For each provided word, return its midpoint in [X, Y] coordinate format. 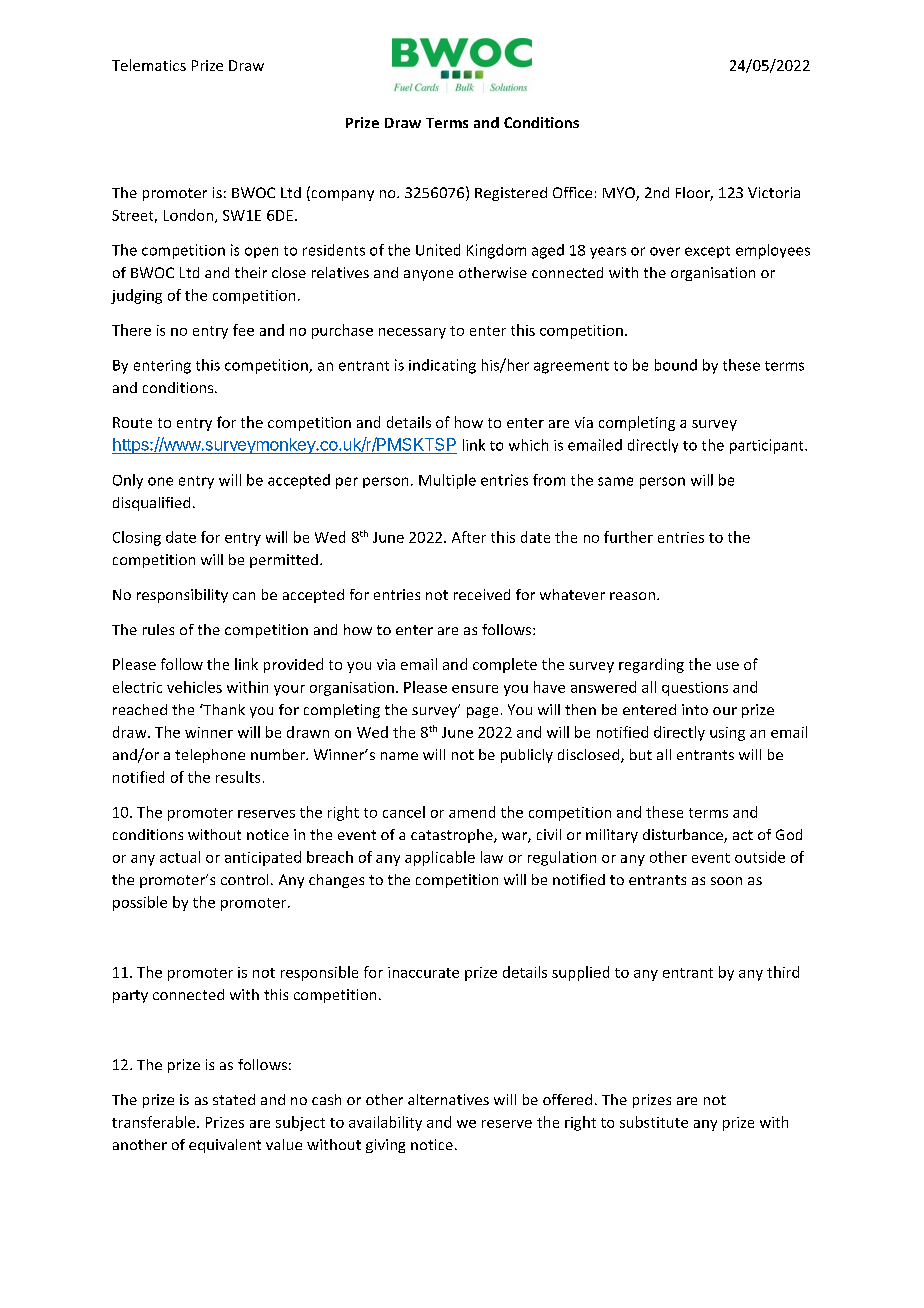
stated [234, 1099]
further [628, 537]
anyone [428, 275]
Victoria [774, 192]
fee [243, 330]
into [695, 709]
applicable [440, 858]
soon [726, 881]
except [707, 252]
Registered [511, 194]
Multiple [447, 481]
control [244, 879]
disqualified [151, 504]
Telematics [149, 65]
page [482, 712]
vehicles [194, 687]
